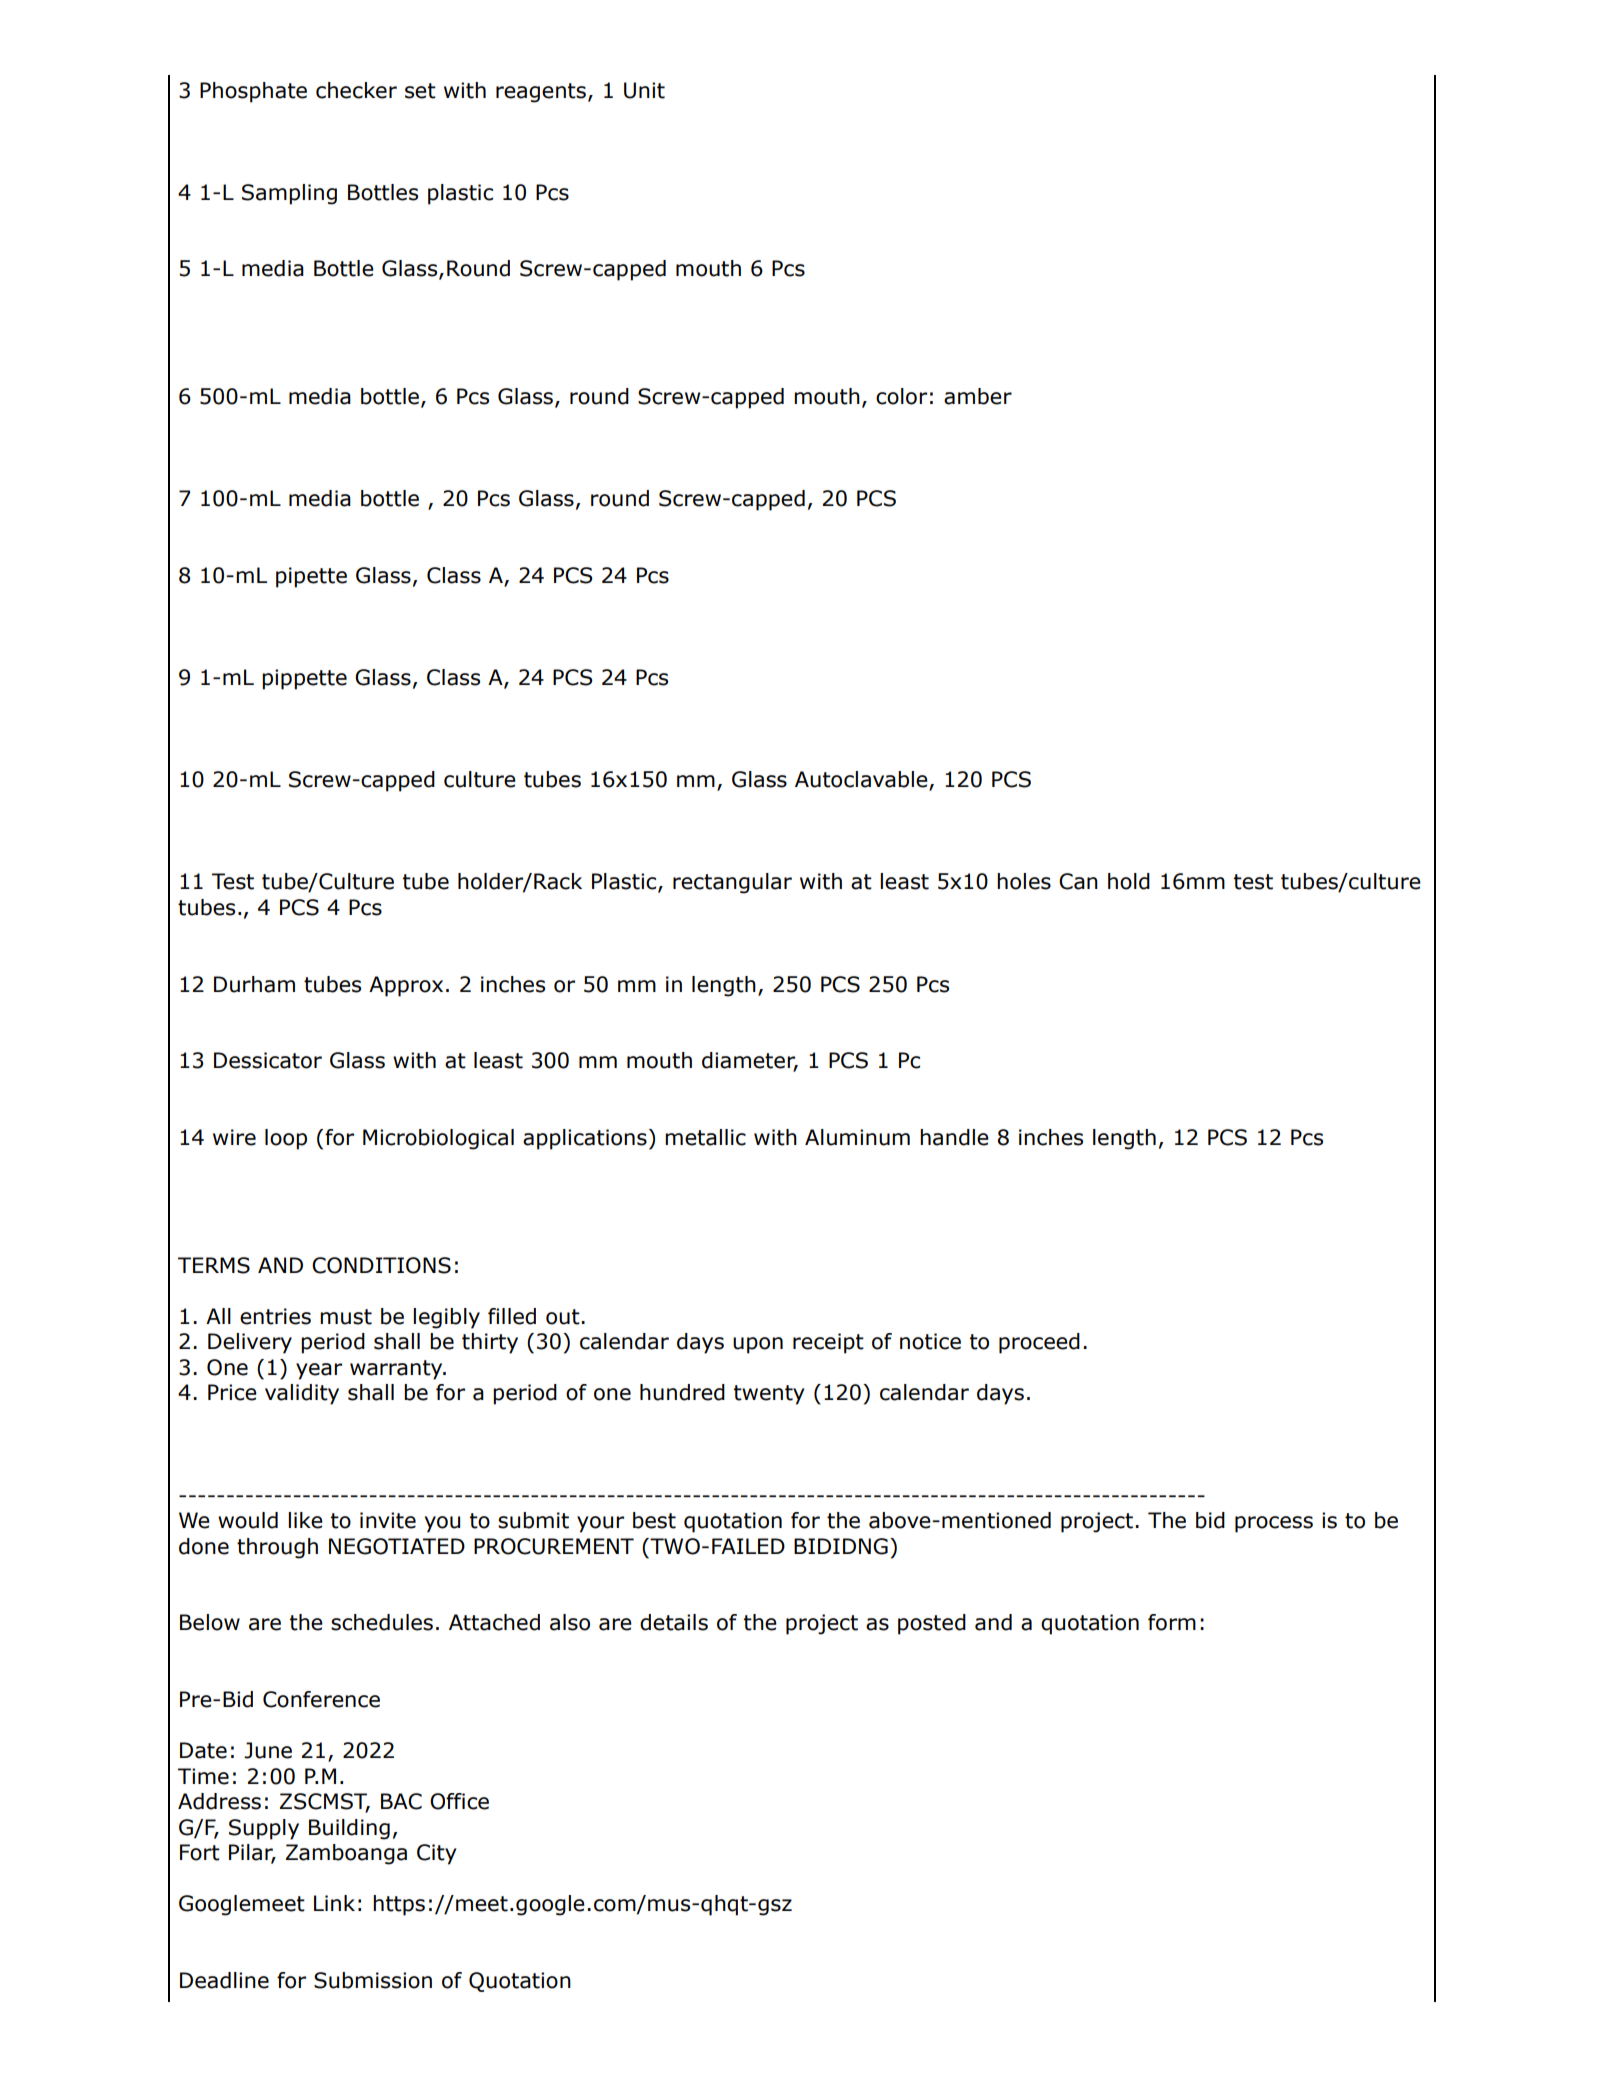 The height and width of the screenshot is (2075, 1604). Describe the element at coordinates (732, 883) in the screenshot. I see `rectangular` at that location.
